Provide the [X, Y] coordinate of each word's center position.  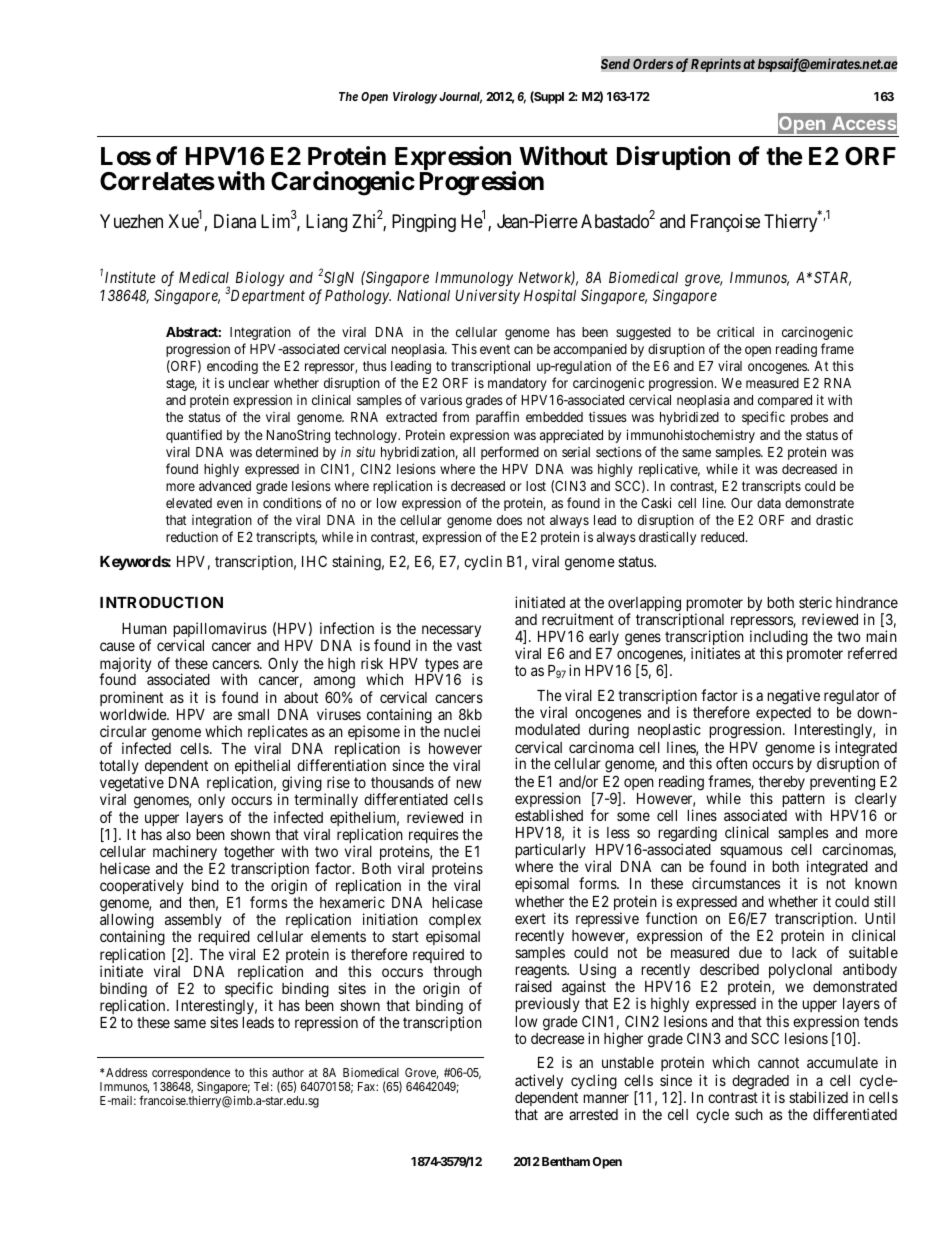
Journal [460, 98]
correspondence [191, 1074]
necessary [451, 633]
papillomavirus [220, 631]
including [779, 639]
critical [735, 331]
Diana [235, 221]
